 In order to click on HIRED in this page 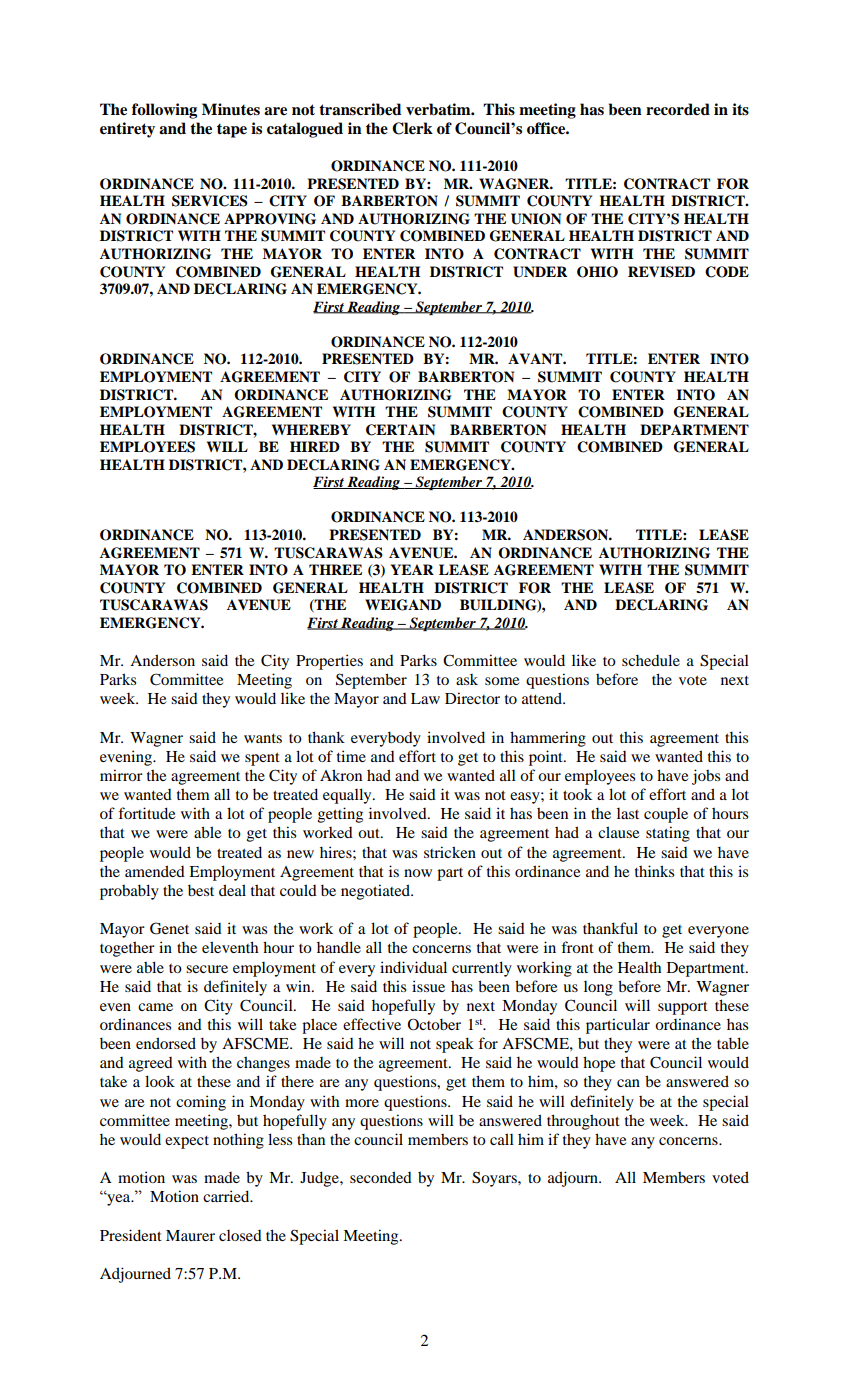, I will do `click(315, 446)`.
